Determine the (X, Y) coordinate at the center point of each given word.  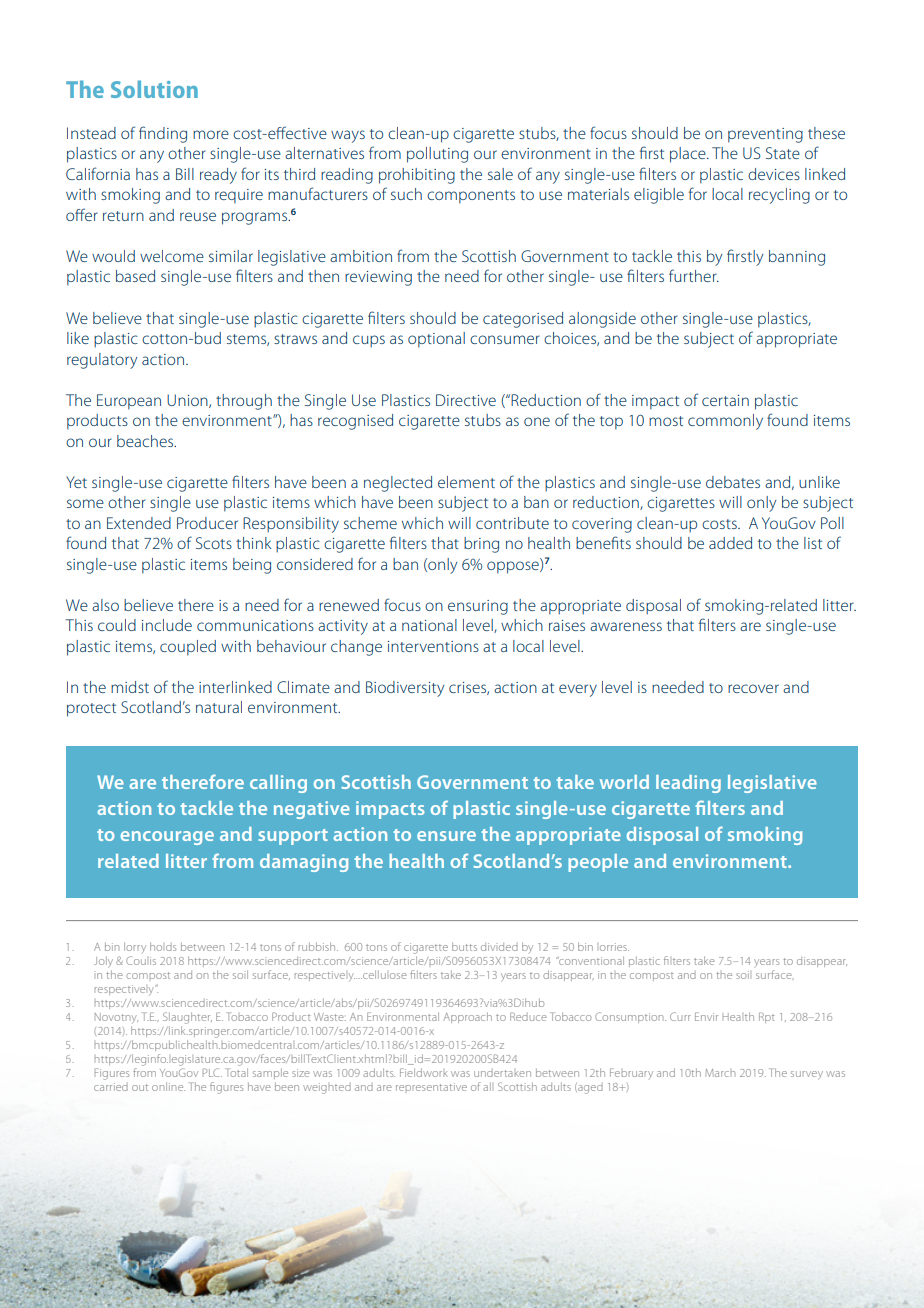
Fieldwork (424, 1072)
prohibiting (417, 176)
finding (163, 134)
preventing (765, 135)
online (168, 1086)
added (730, 543)
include (167, 625)
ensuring (478, 607)
